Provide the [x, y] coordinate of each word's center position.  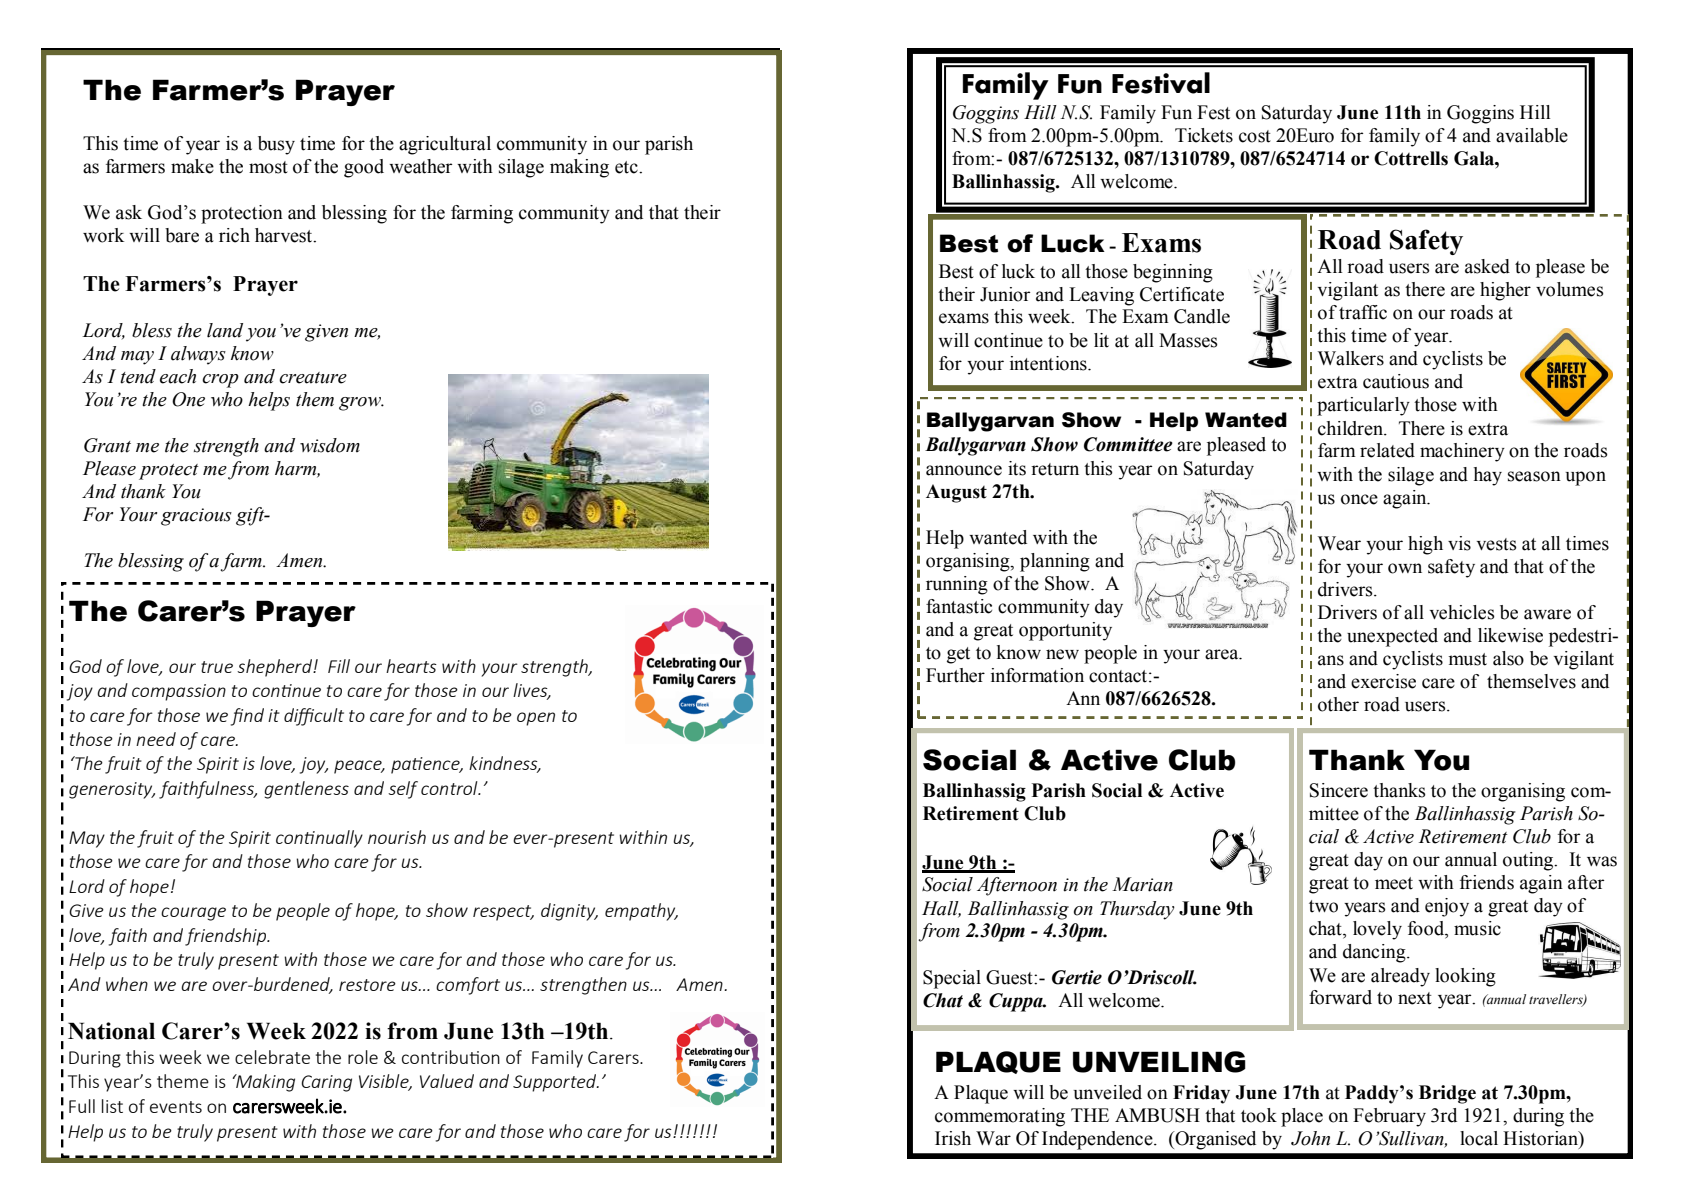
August [956, 493]
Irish [953, 1138]
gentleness [306, 790]
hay [1488, 476]
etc [627, 167]
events [176, 1107]
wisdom [330, 445]
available [1532, 135]
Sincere [1339, 790]
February [1389, 1117]
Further [955, 675]
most [268, 167]
